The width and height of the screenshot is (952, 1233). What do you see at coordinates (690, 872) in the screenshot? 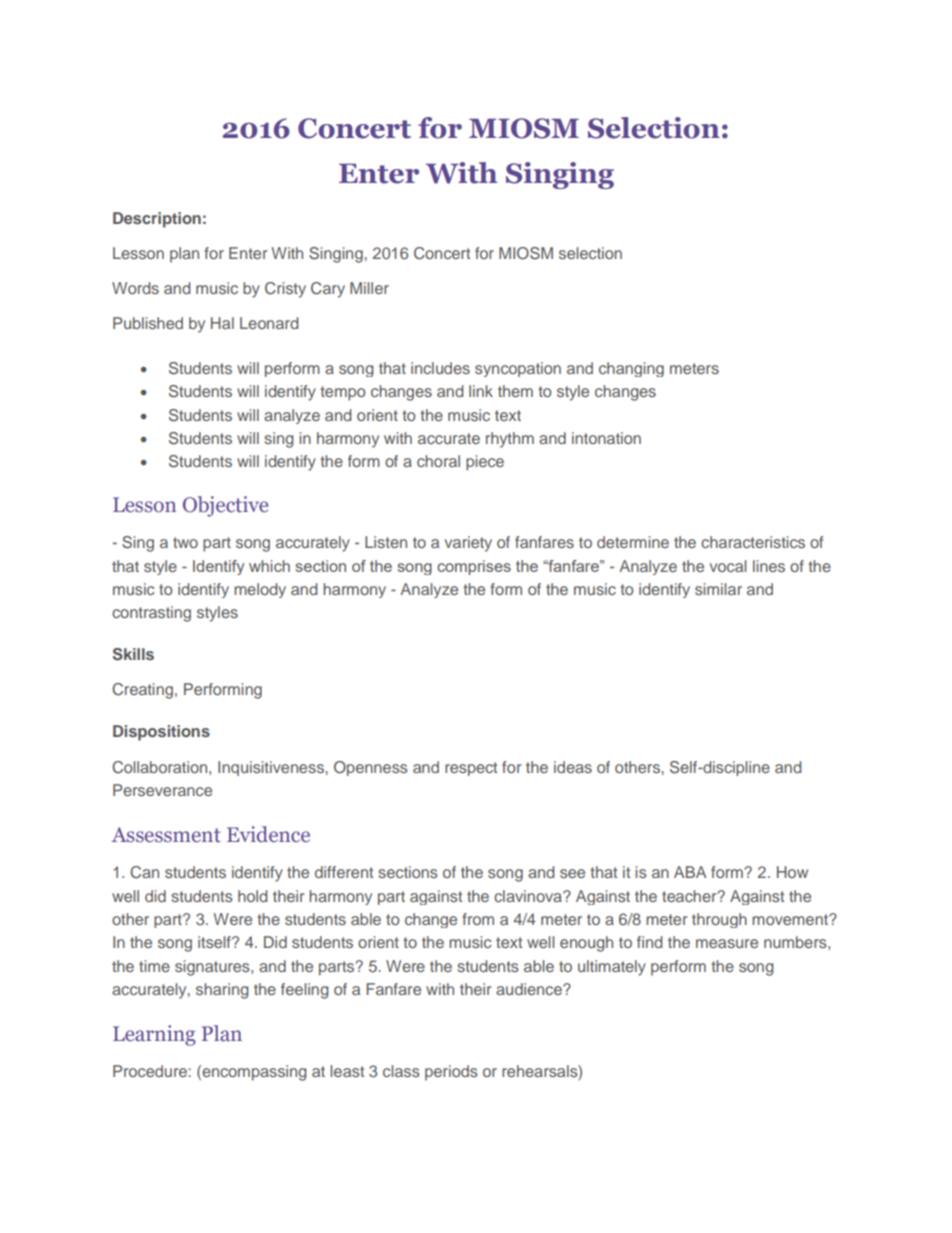
I see `ABA` at bounding box center [690, 872].
